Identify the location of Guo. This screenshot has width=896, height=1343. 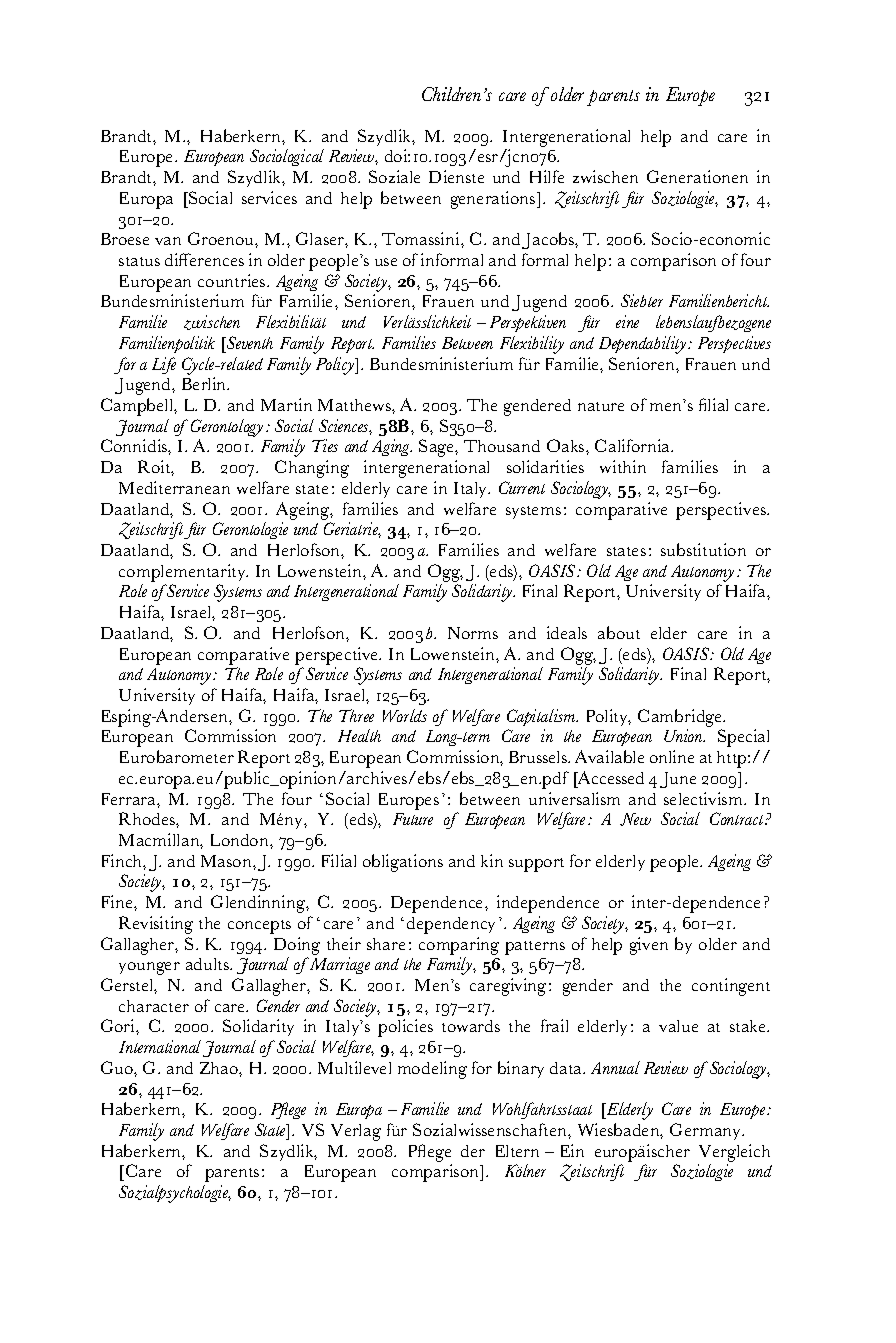
(118, 1067).
